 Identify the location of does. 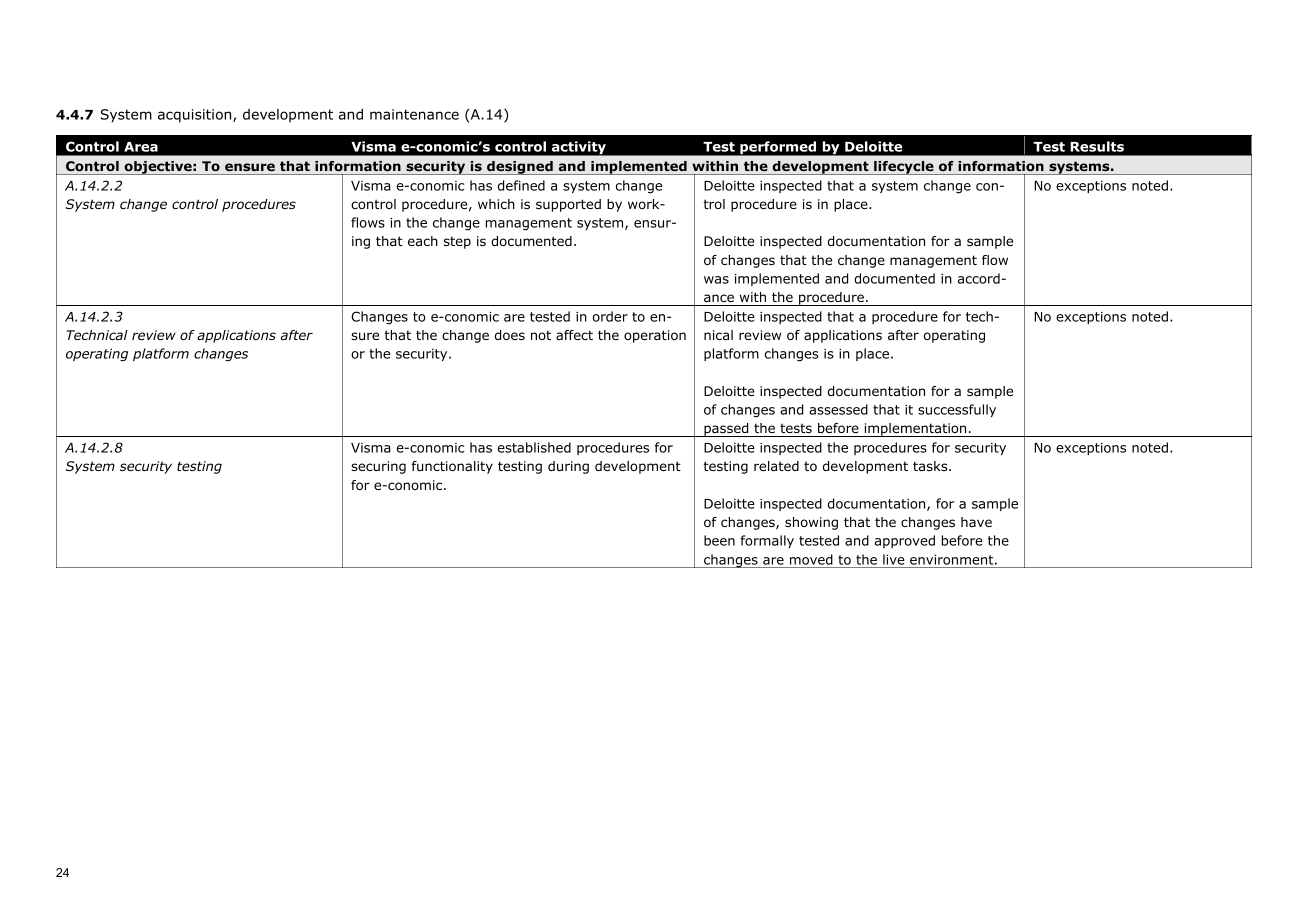
(510, 335).
